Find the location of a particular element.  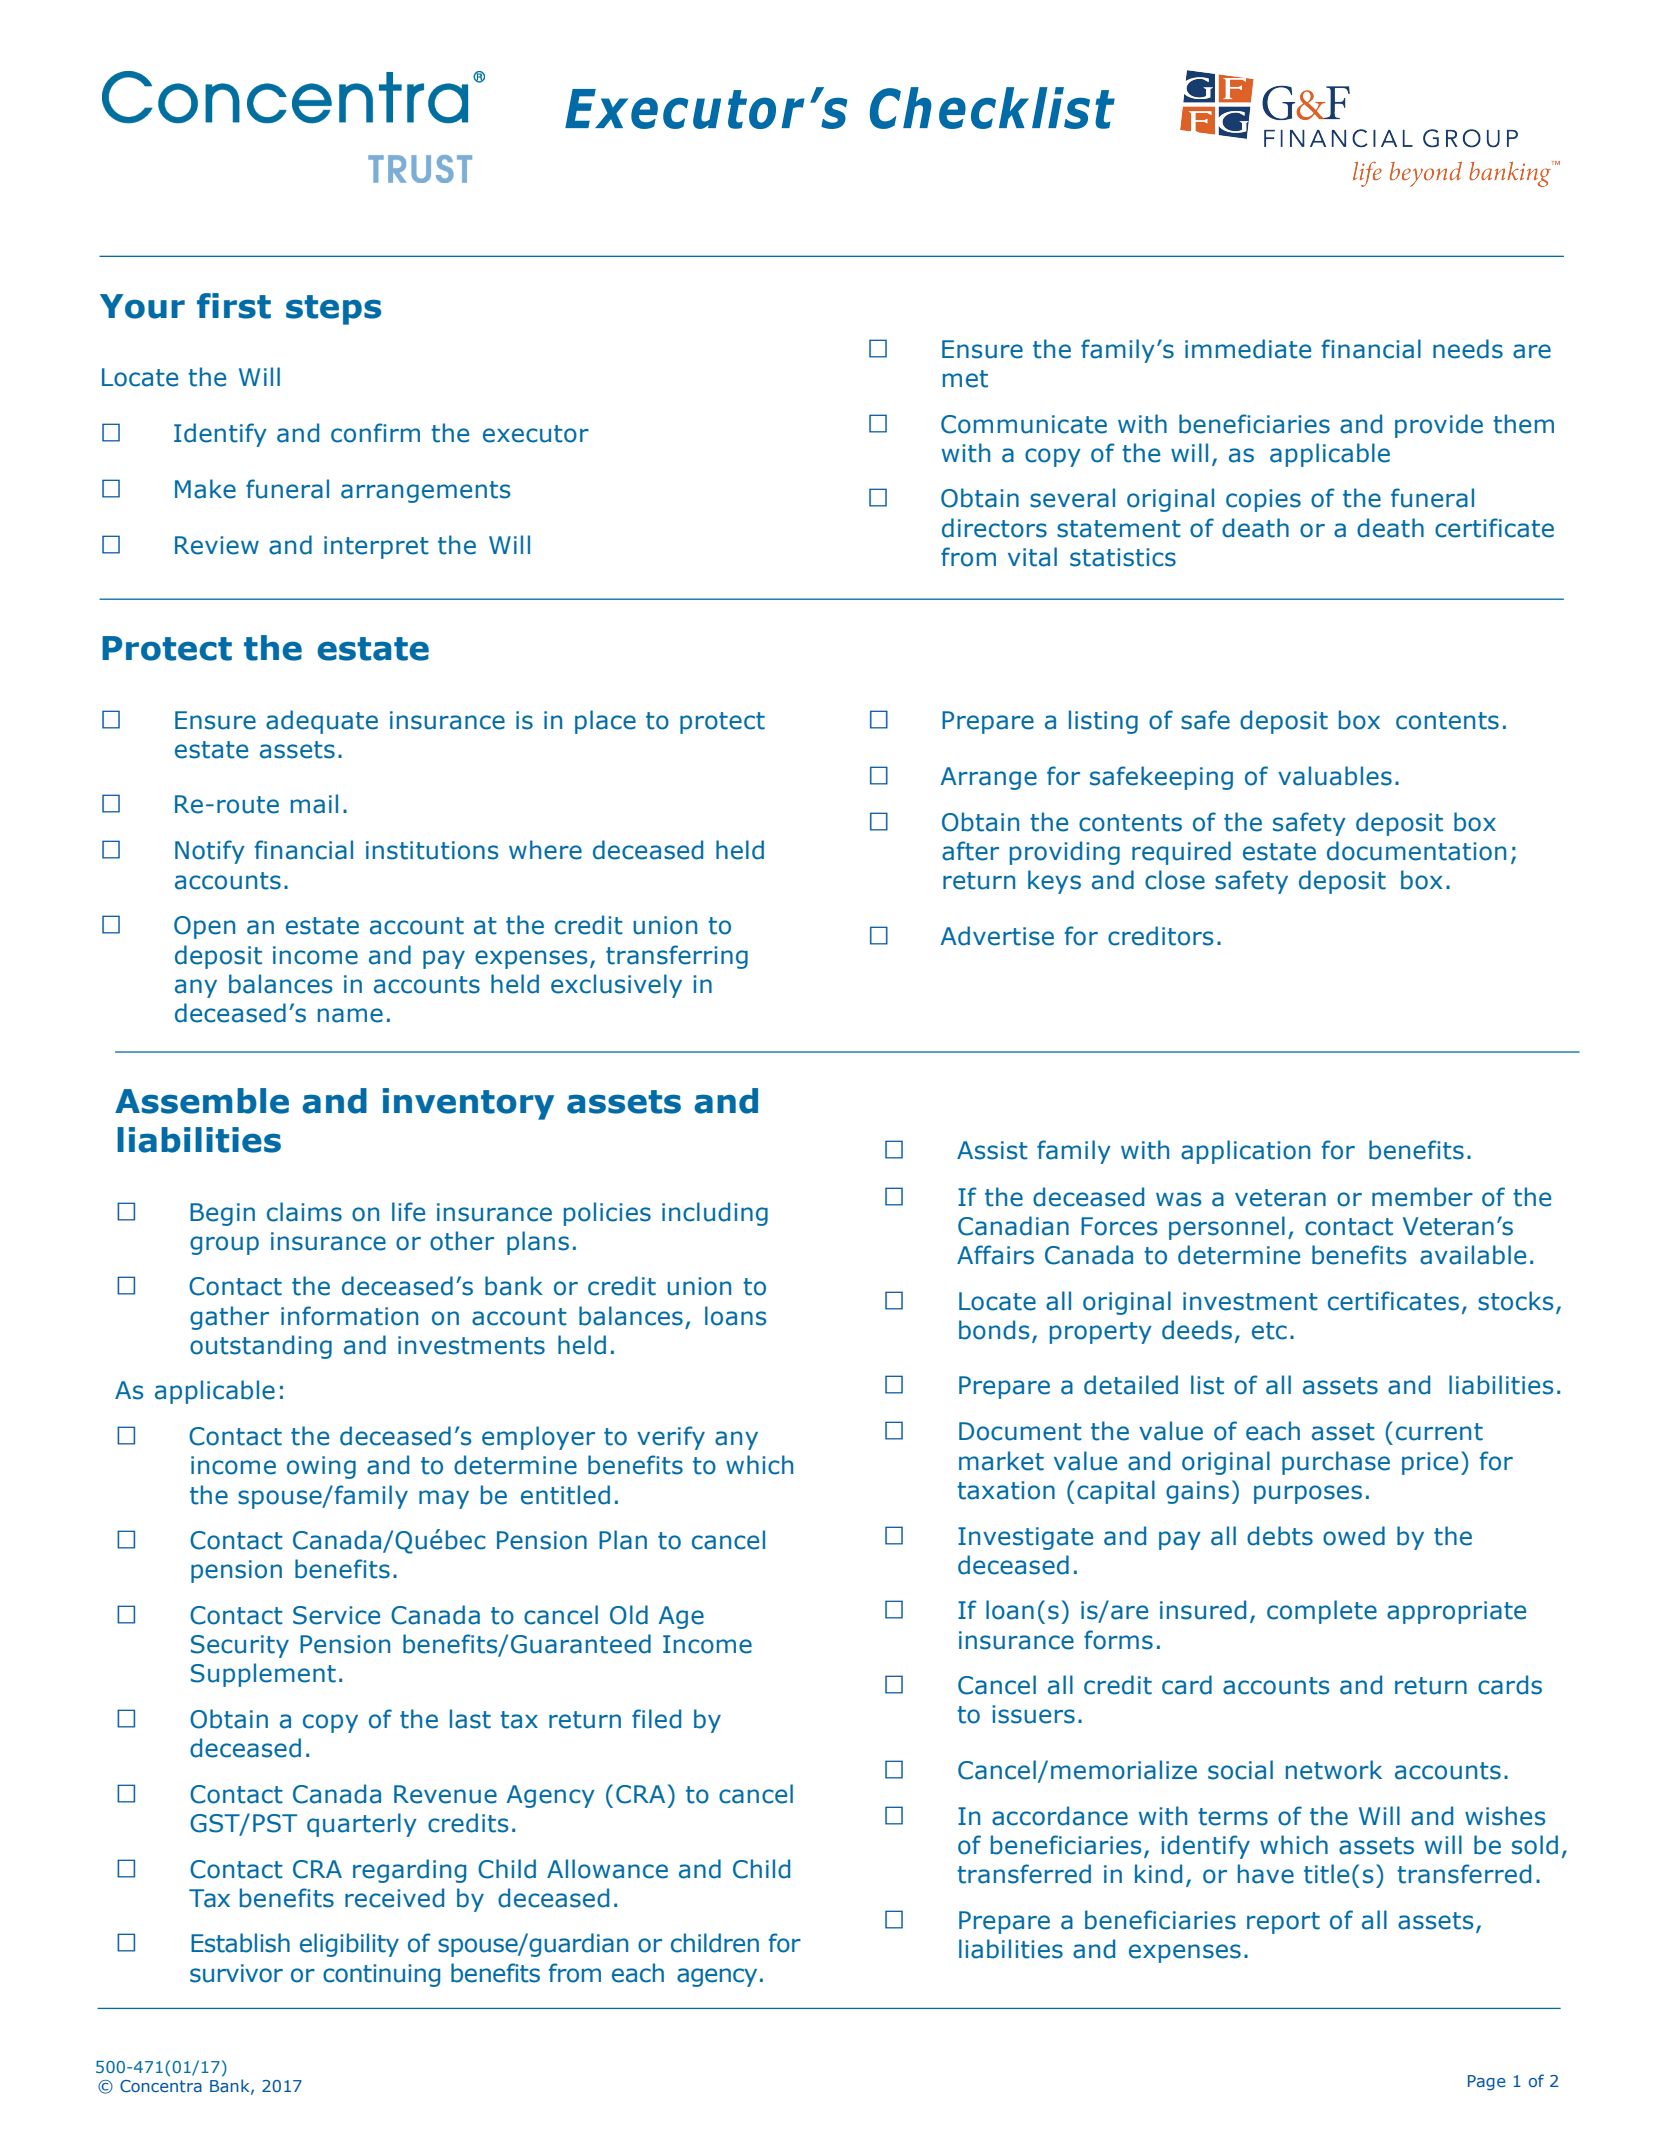

continuing is located at coordinates (381, 1975).
